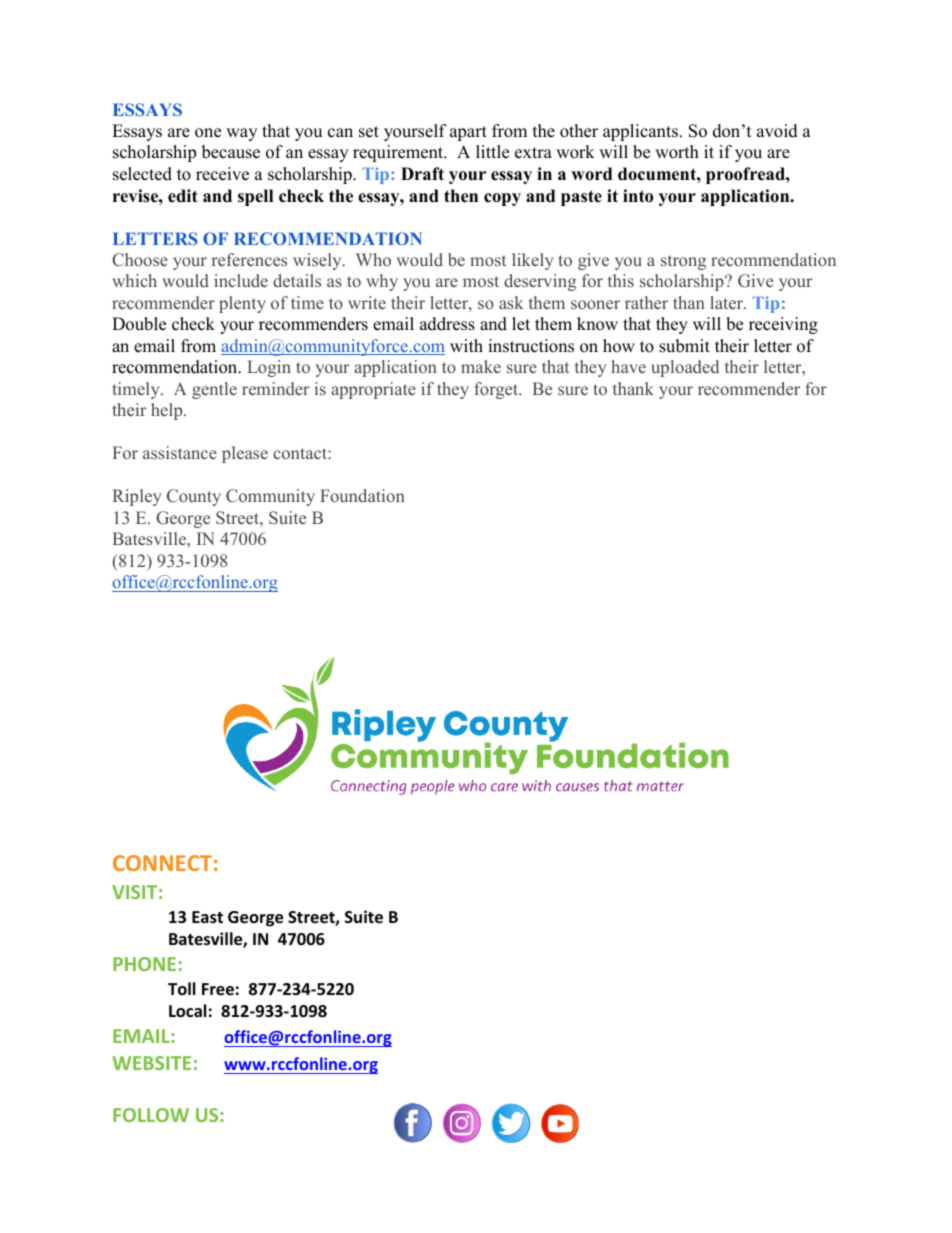 Image resolution: width=952 pixels, height=1233 pixels. Describe the element at coordinates (222, 174) in the image. I see `receive` at that location.
